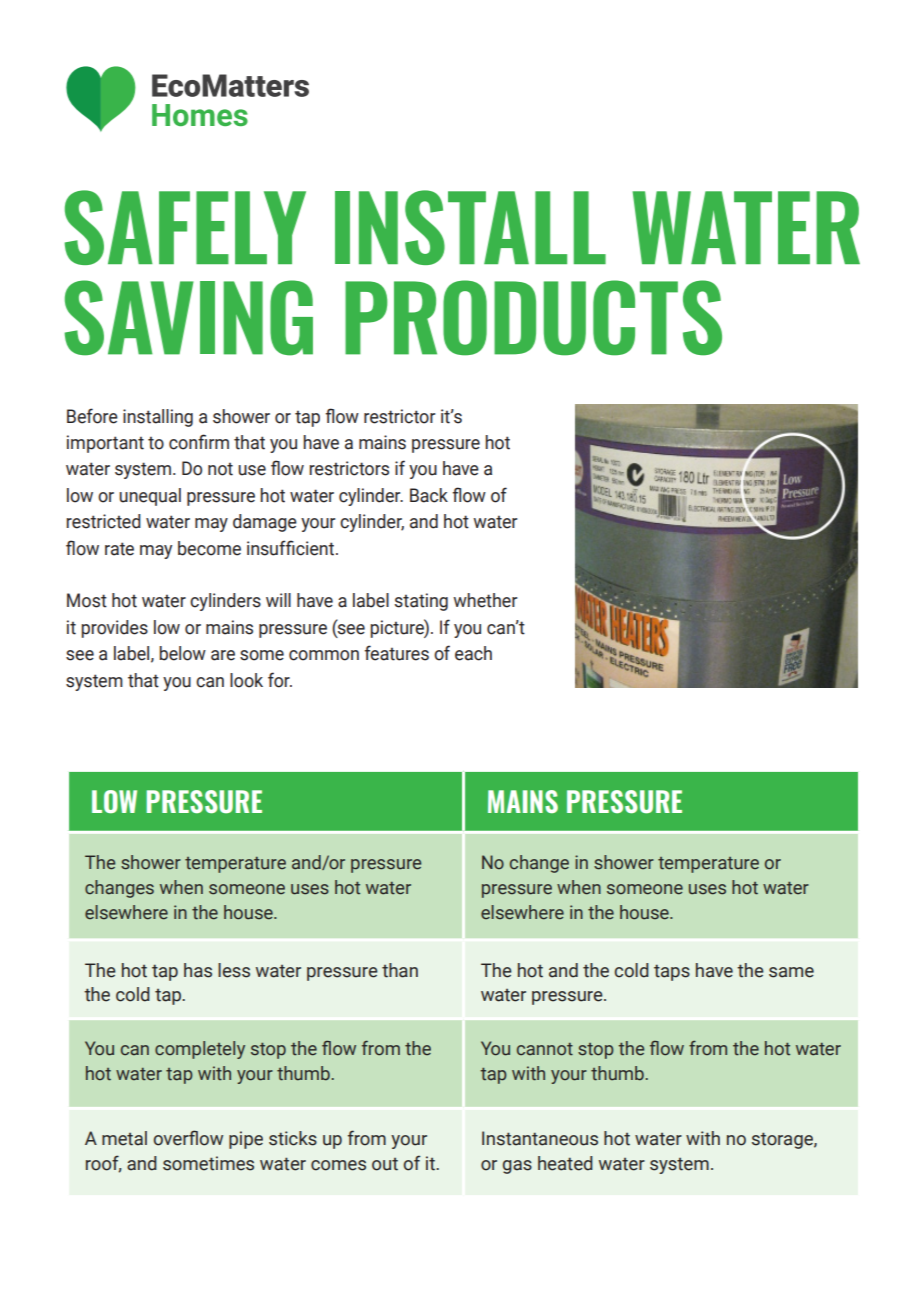  I want to click on than, so click(400, 970).
